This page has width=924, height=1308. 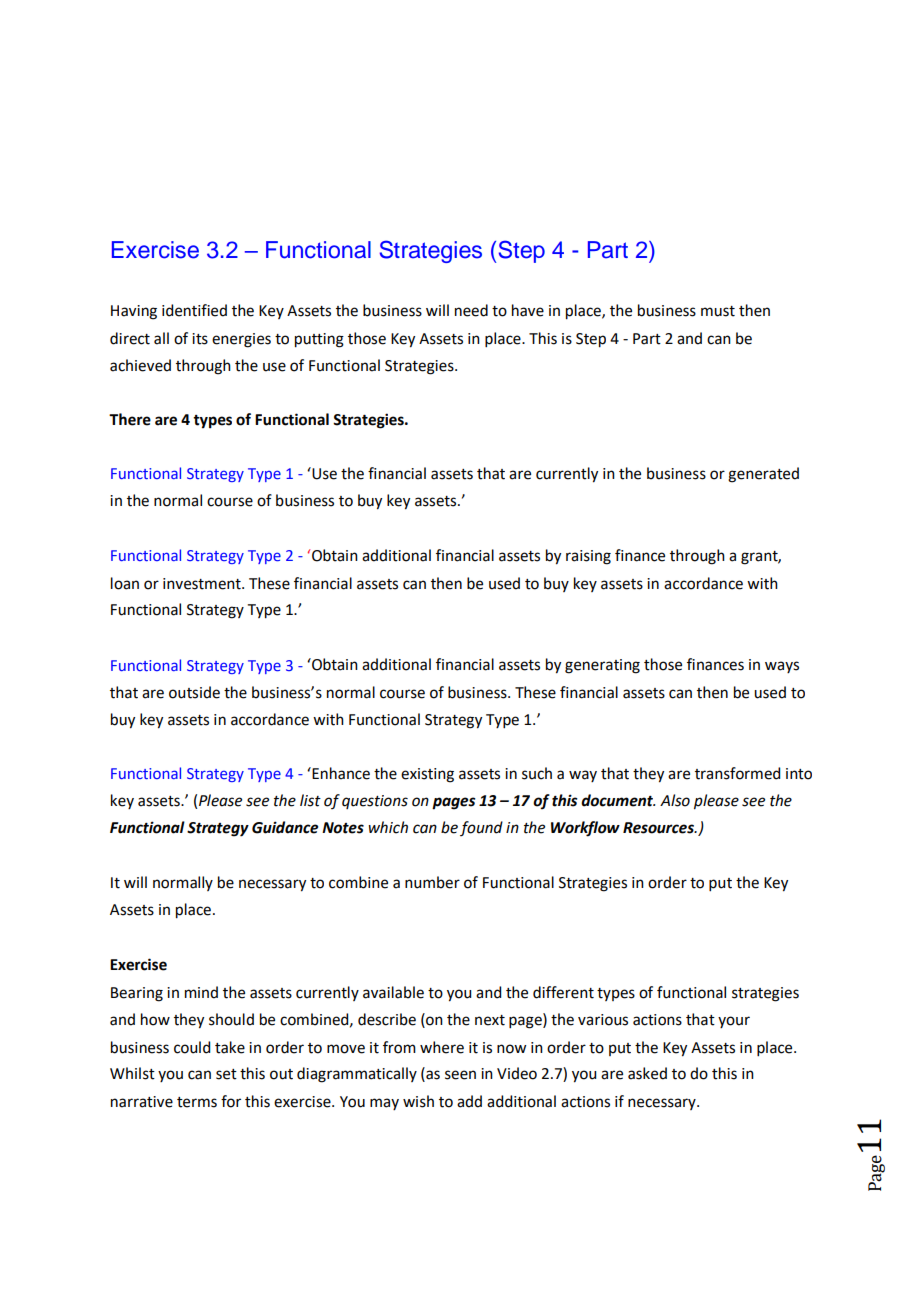 I want to click on existing, so click(x=427, y=775).
